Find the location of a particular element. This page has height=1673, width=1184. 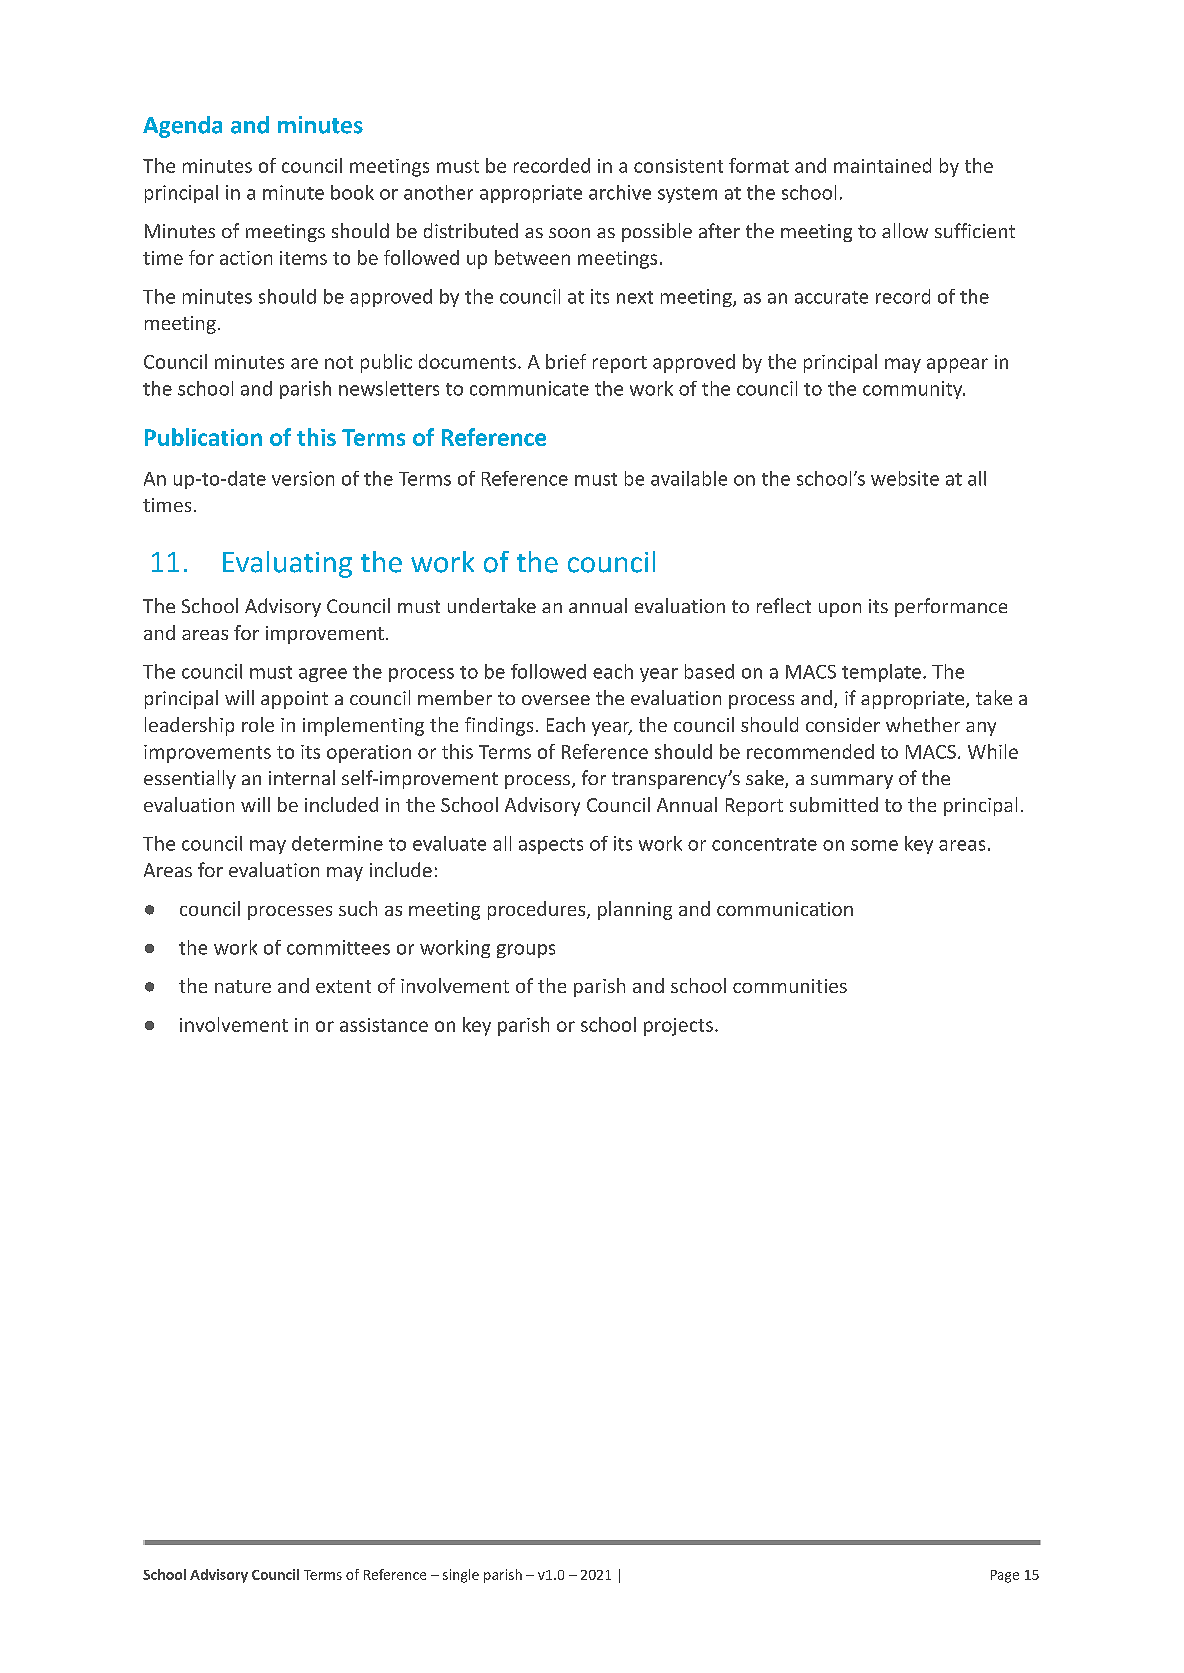

version is located at coordinates (303, 478).
